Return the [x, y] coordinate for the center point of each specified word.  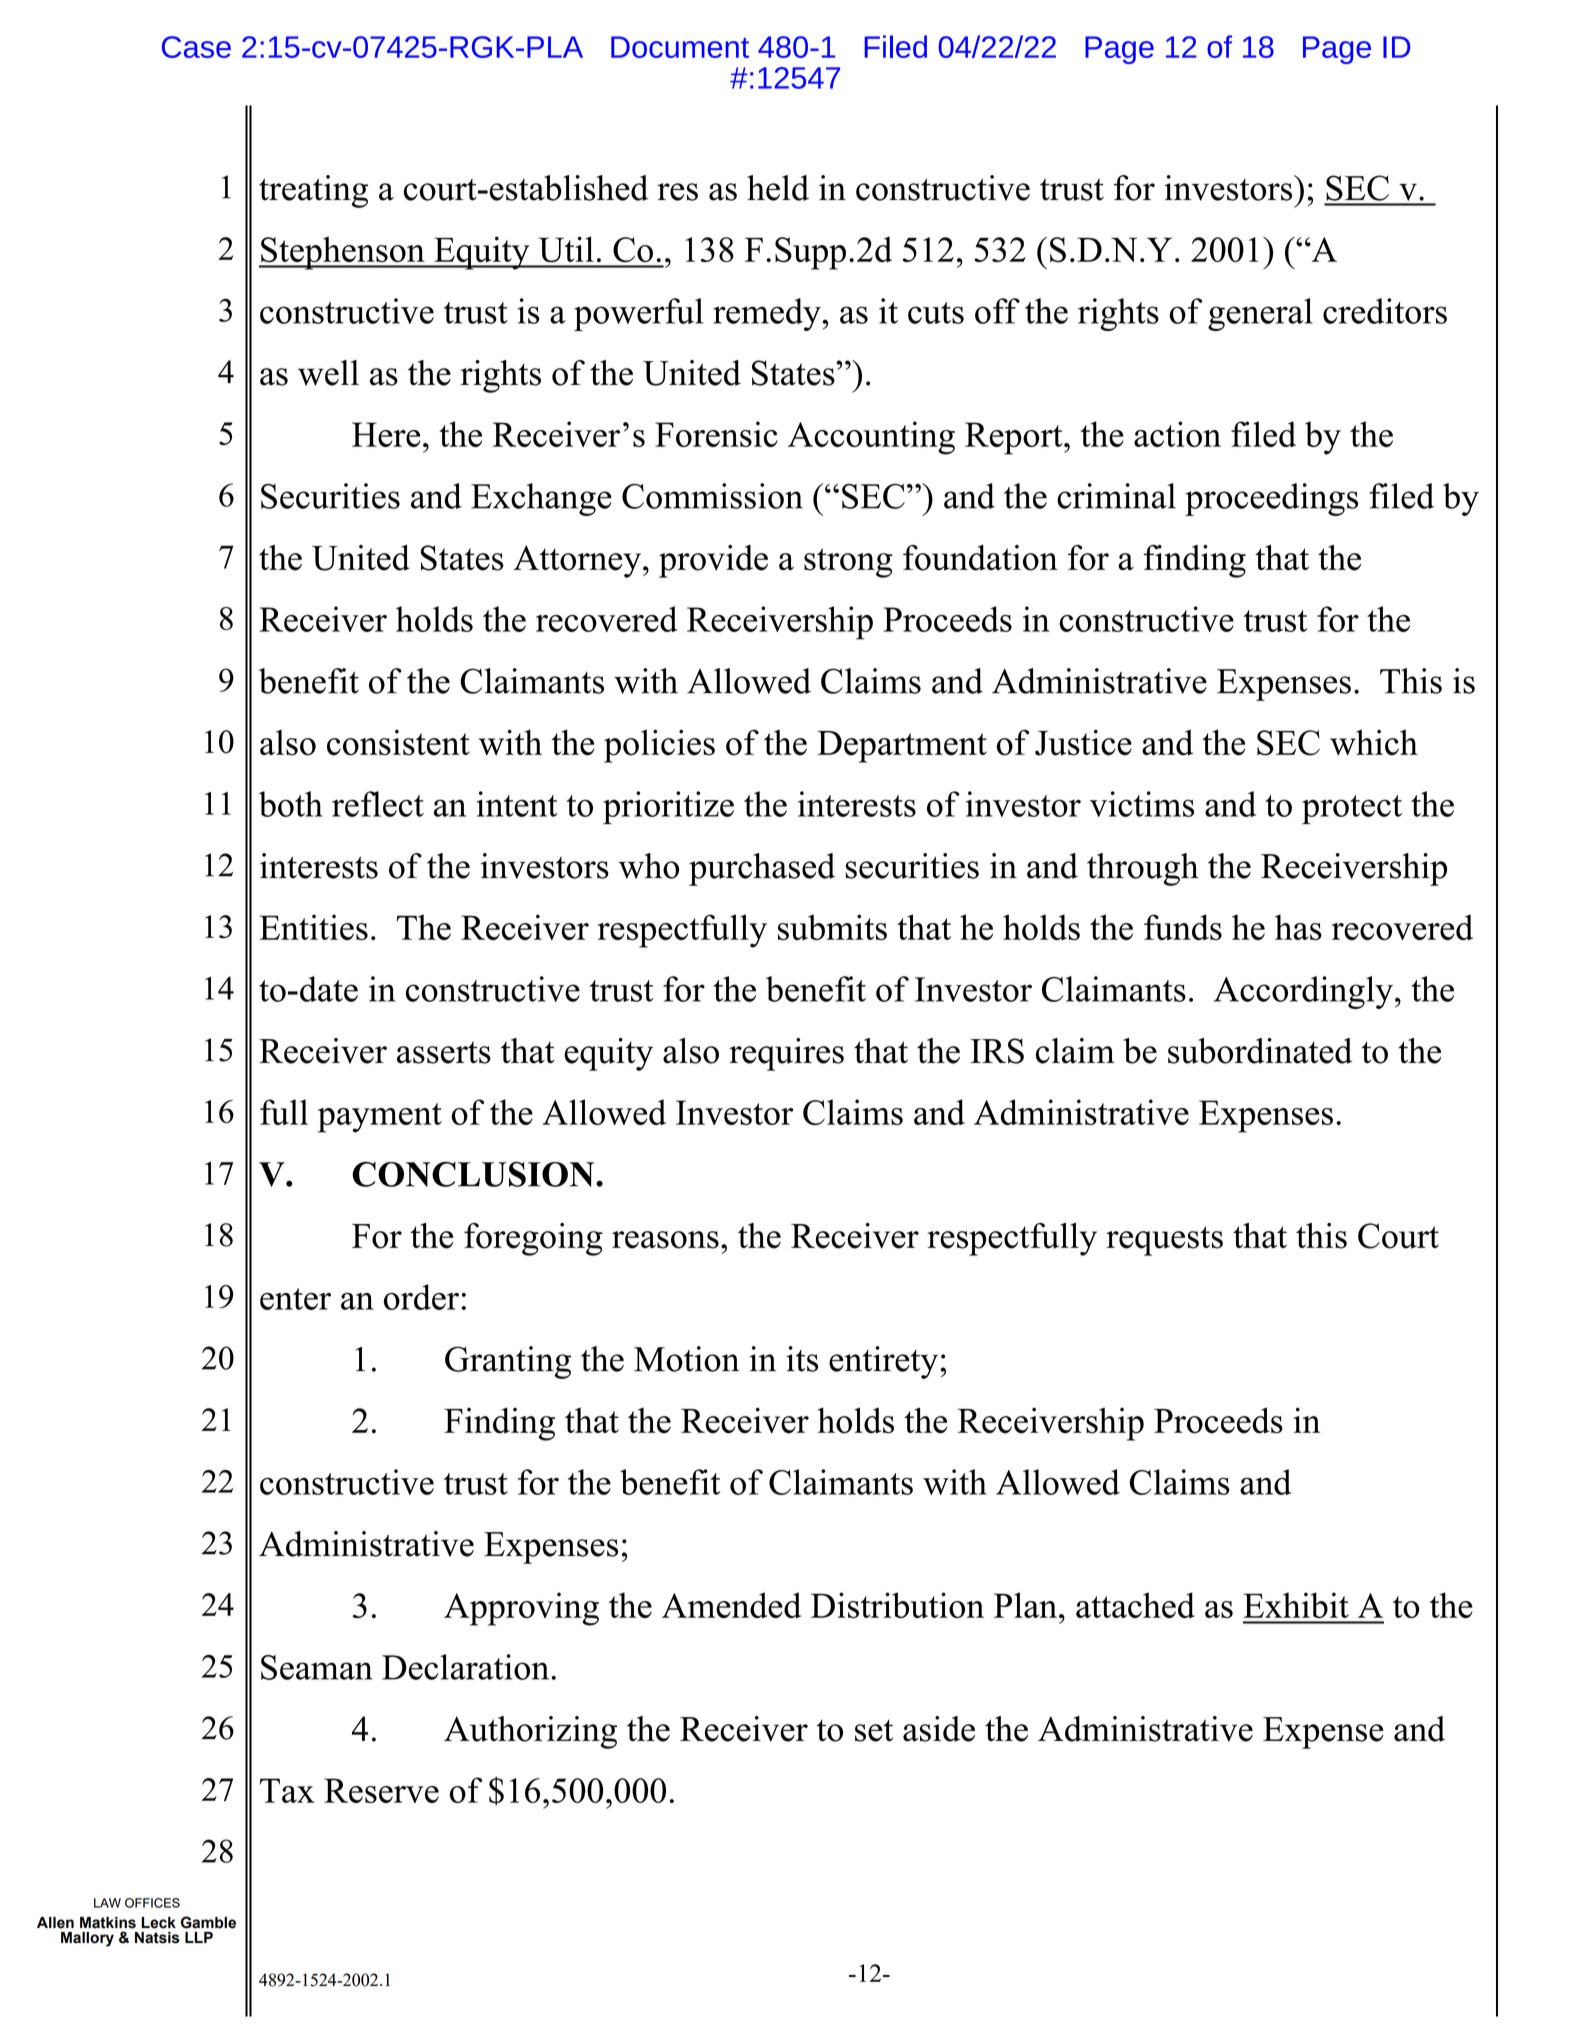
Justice [1083, 742]
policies [659, 746]
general [1260, 314]
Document [680, 47]
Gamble [208, 1922]
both [291, 804]
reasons [665, 1240]
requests [1164, 1241]
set [874, 1730]
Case [196, 47]
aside [939, 1729]
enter [295, 1299]
